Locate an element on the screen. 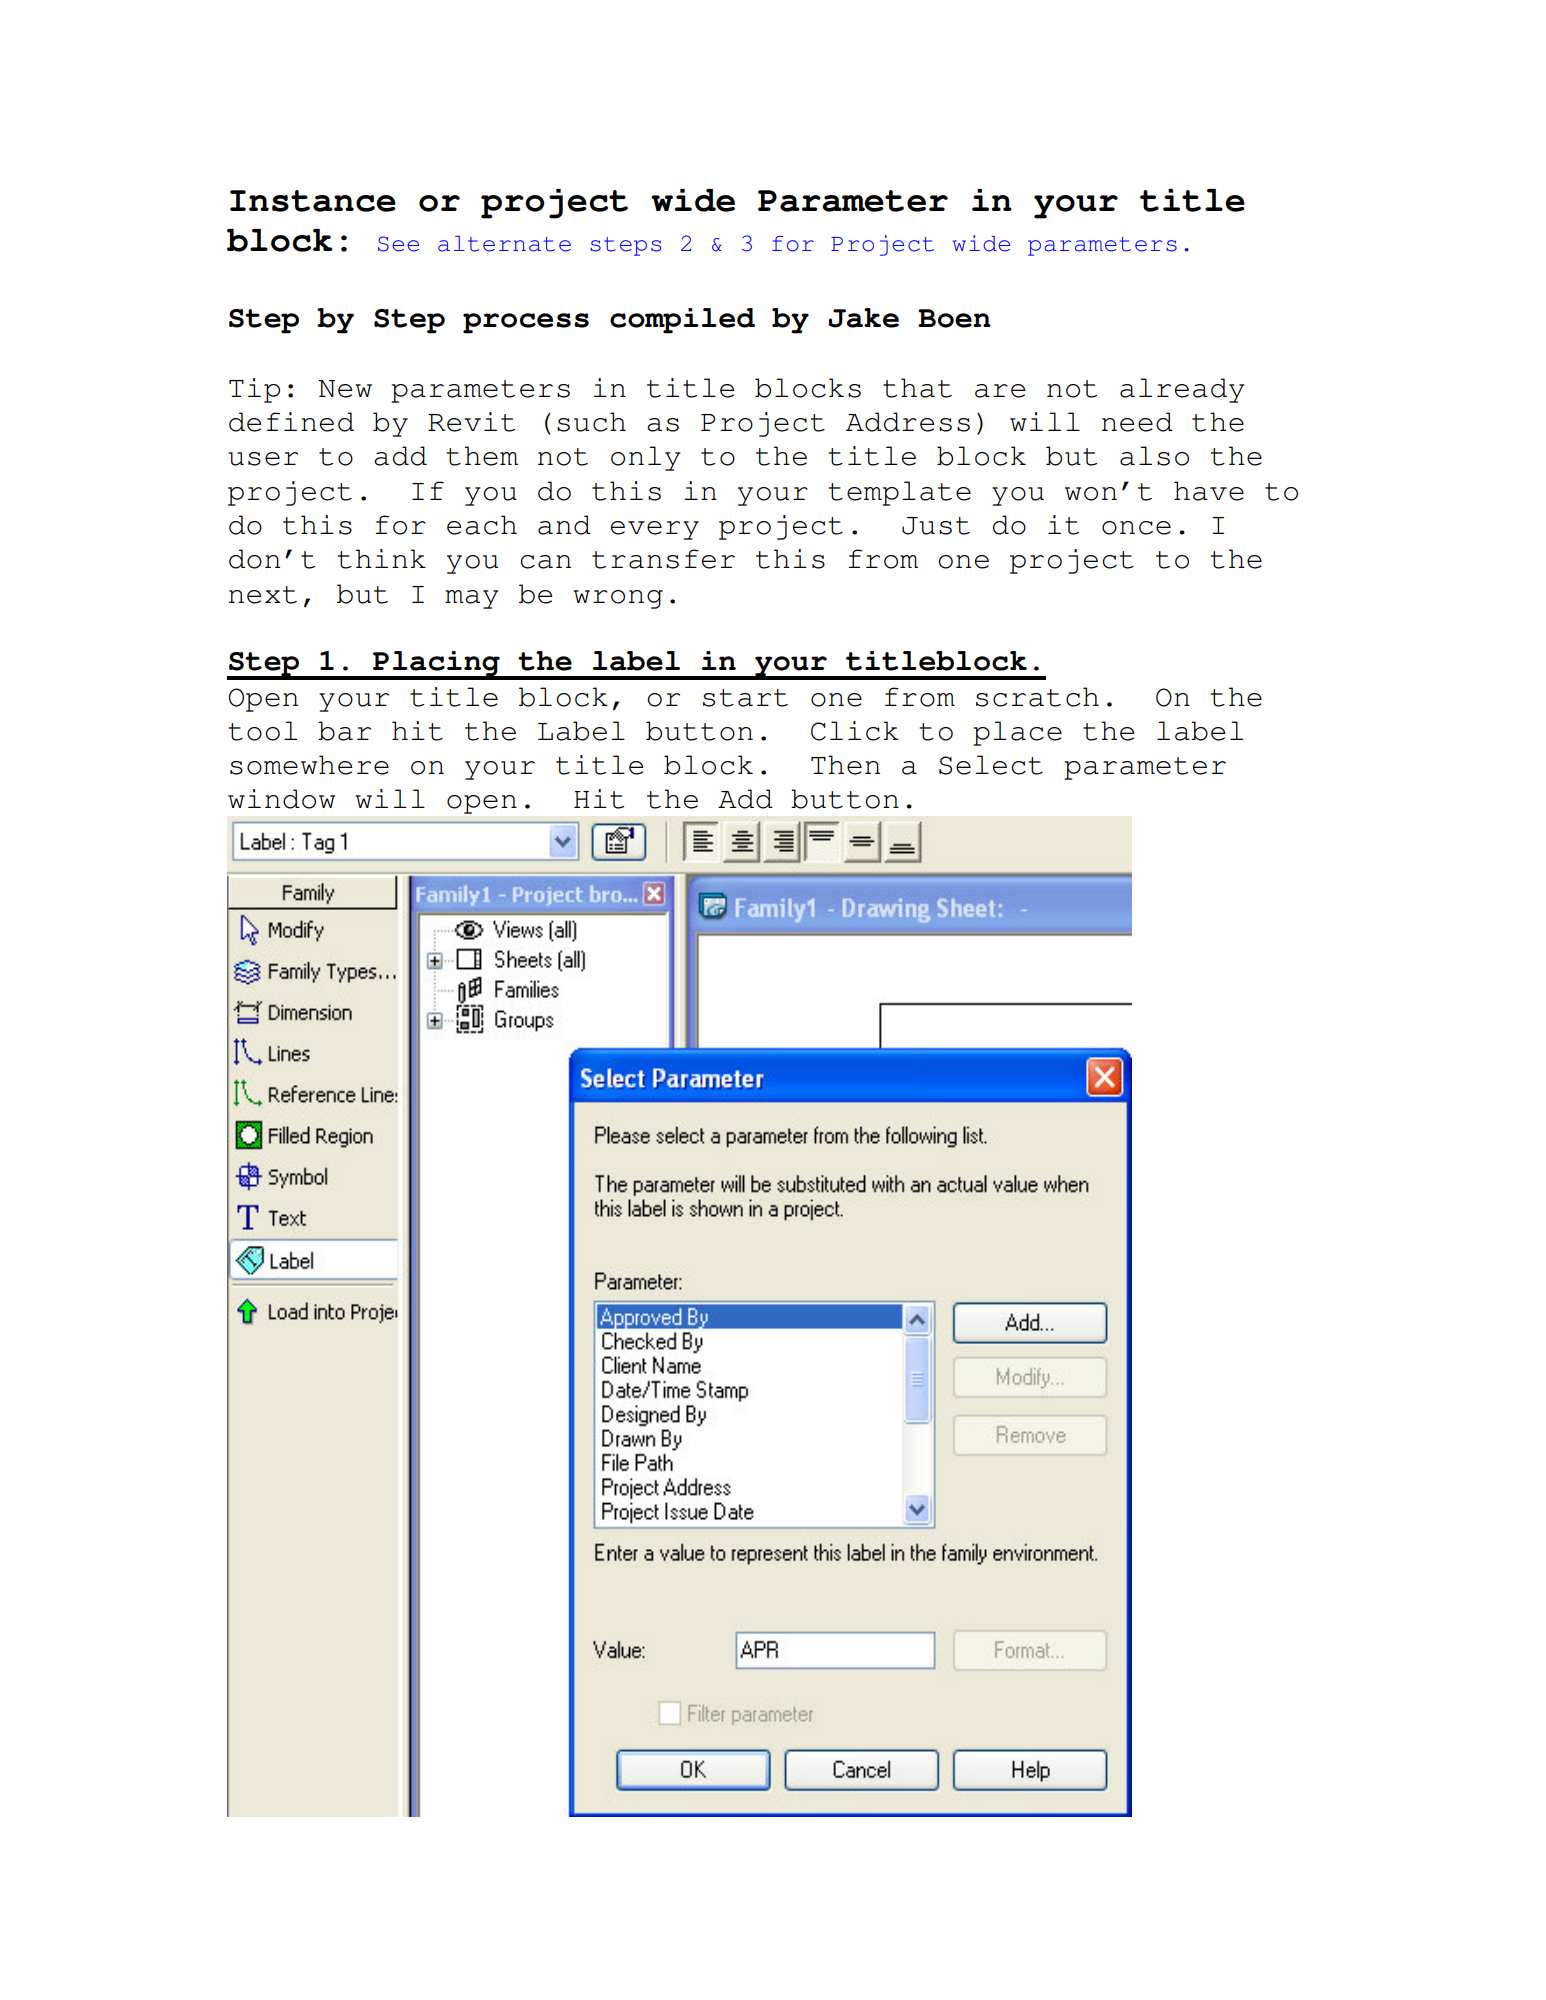  Placing is located at coordinates (436, 665).
